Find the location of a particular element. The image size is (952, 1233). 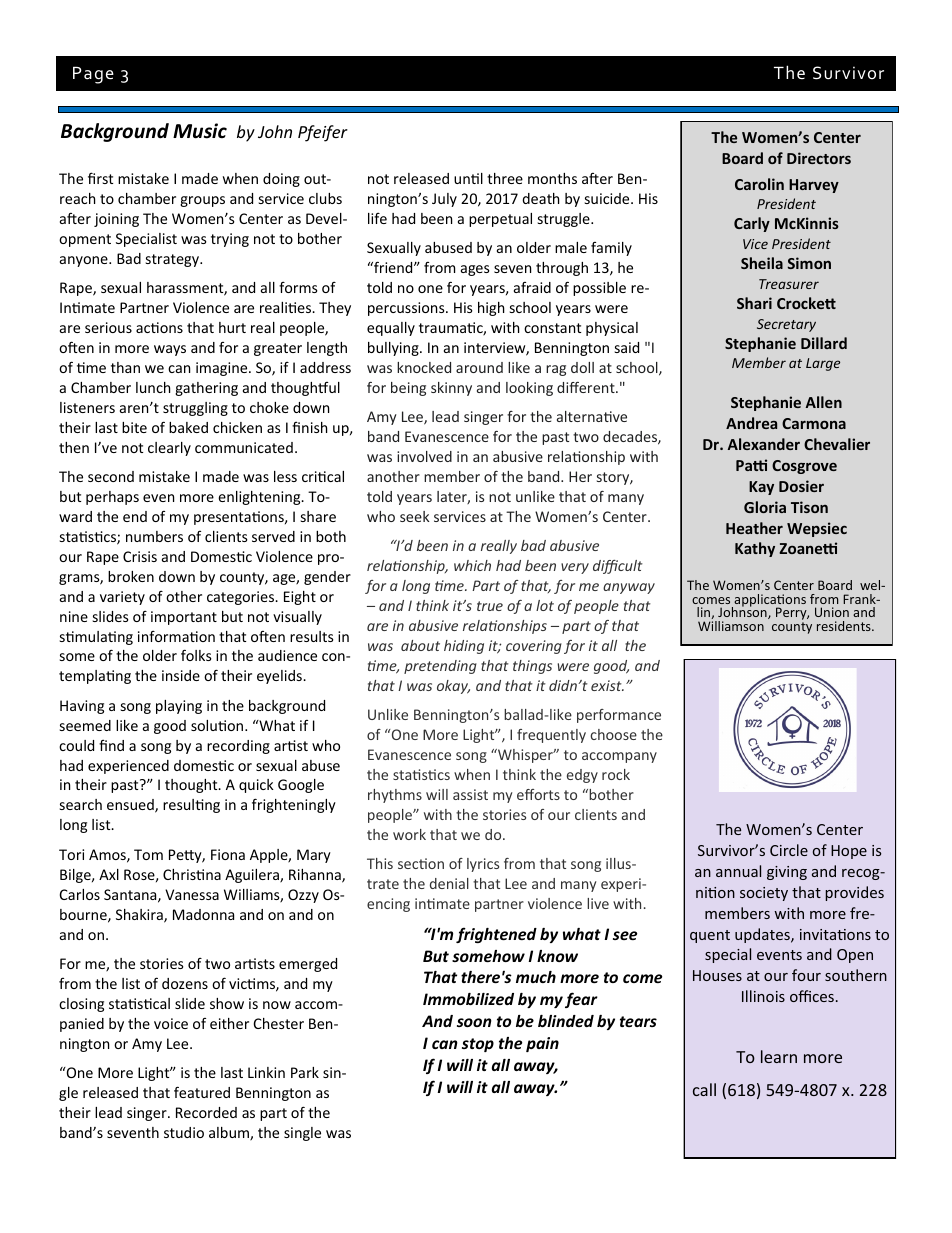

call is located at coordinates (704, 1089).
